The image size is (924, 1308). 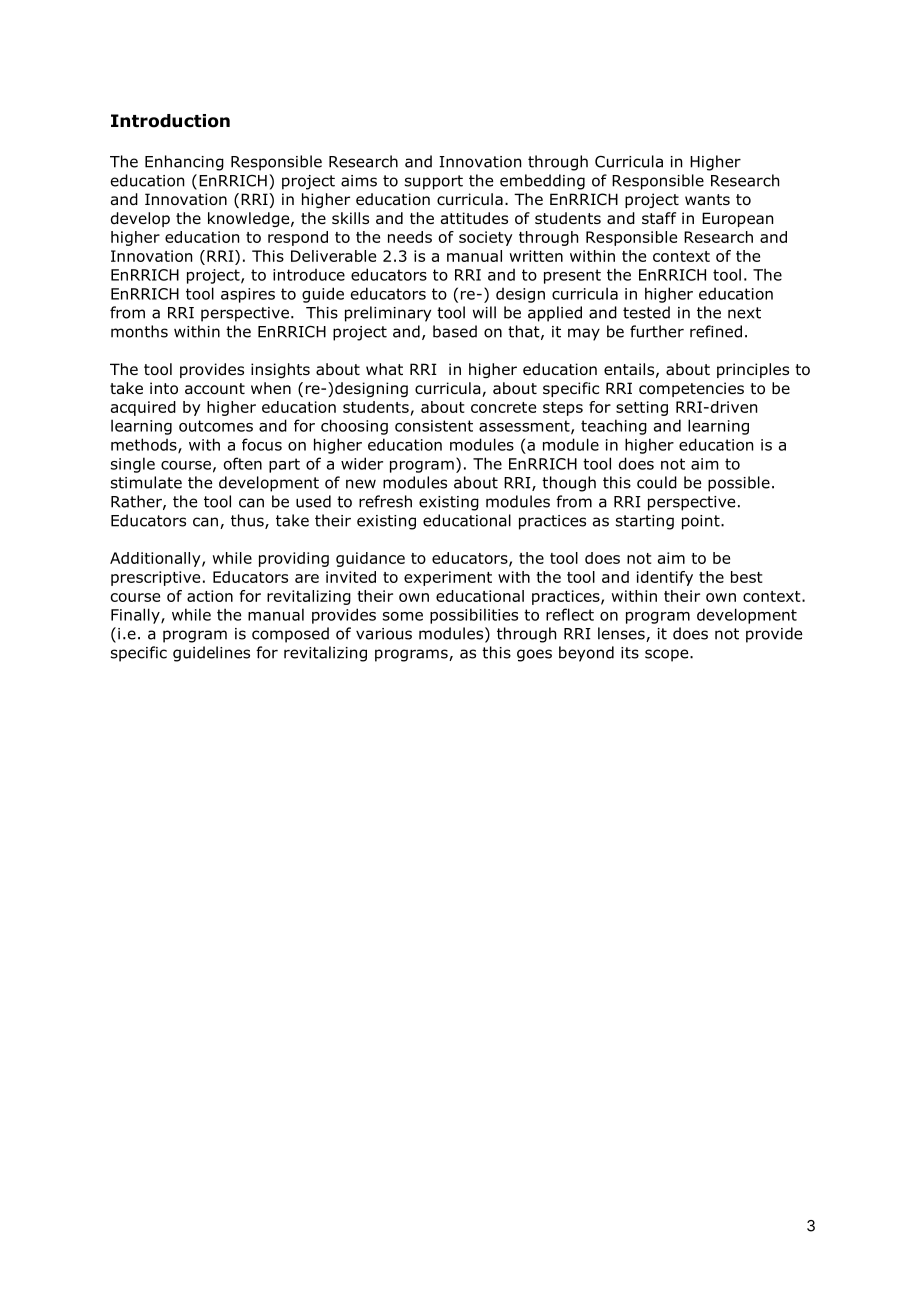 I want to click on could, so click(x=657, y=482).
